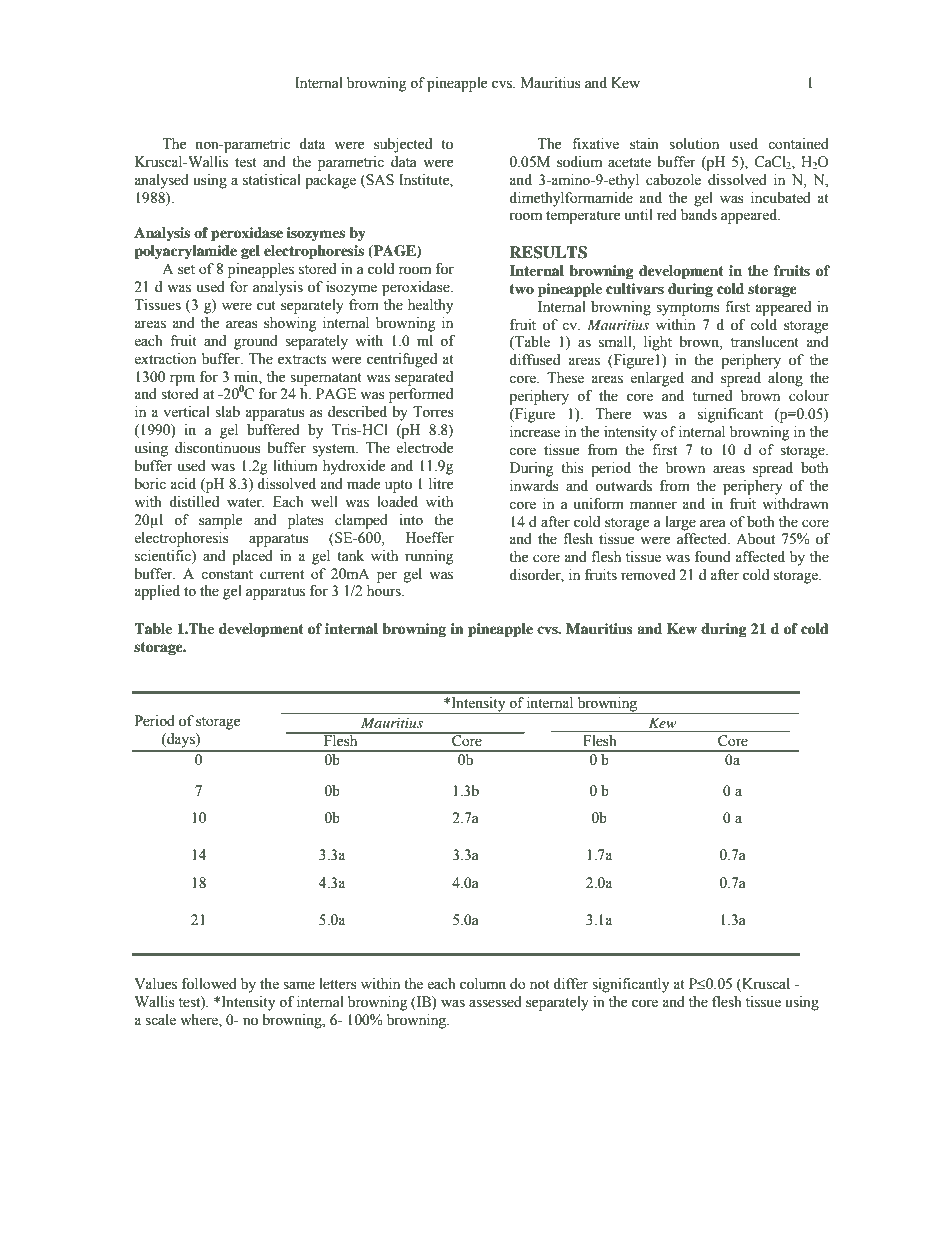 Image resolution: width=952 pixels, height=1233 pixels. I want to click on found, so click(713, 557).
